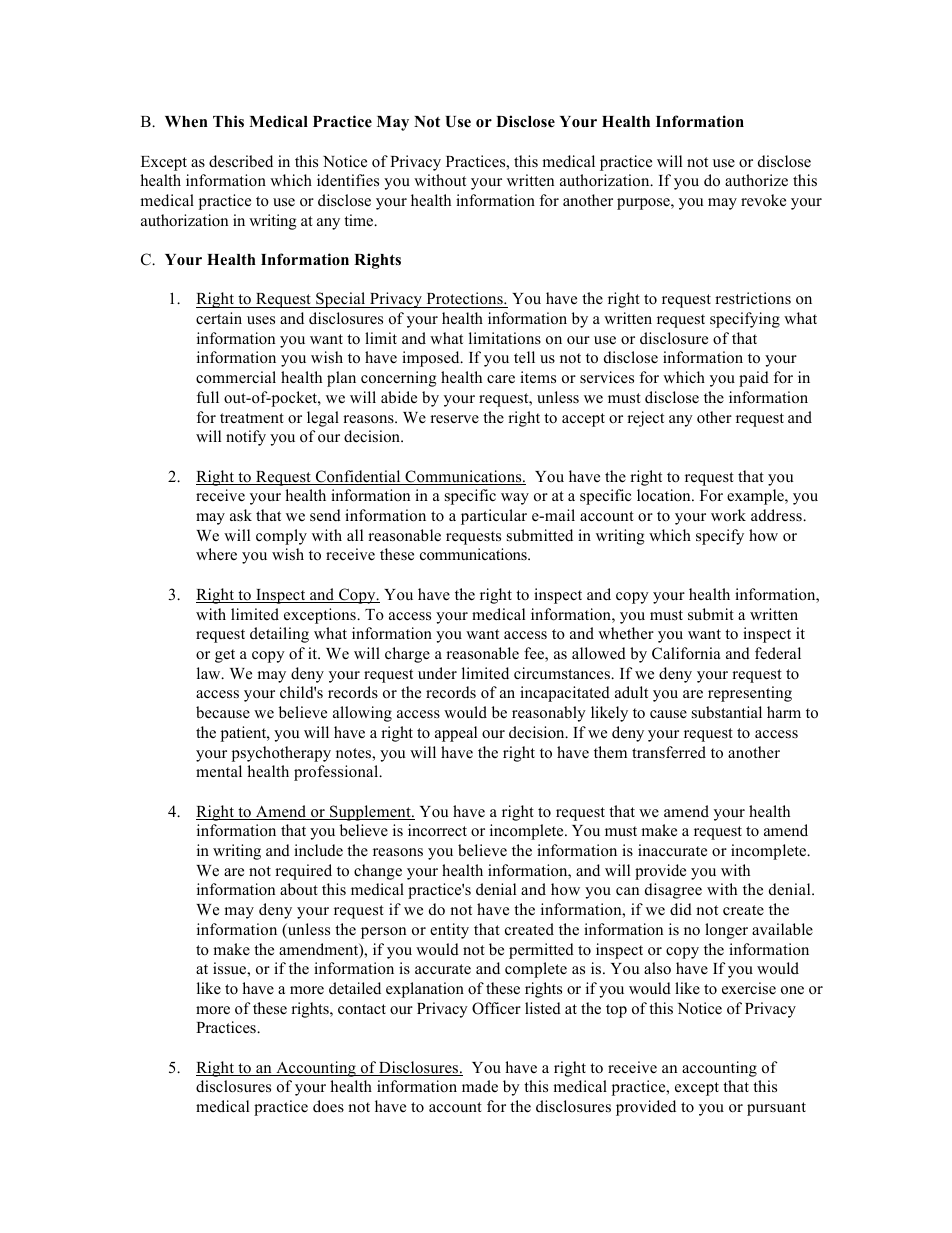 This screenshot has width=952, height=1233. What do you see at coordinates (236, 377) in the screenshot?
I see `commercial` at bounding box center [236, 377].
